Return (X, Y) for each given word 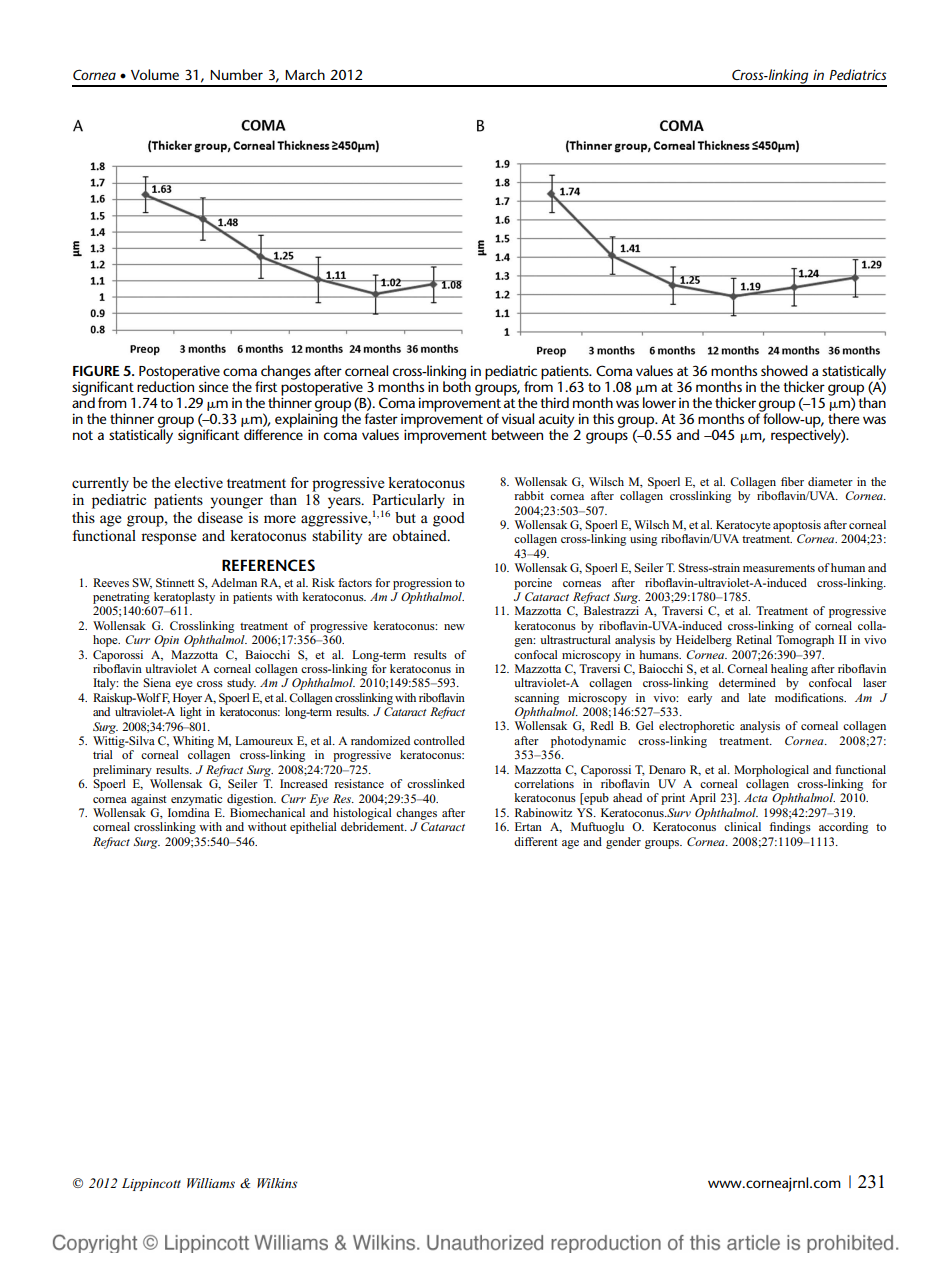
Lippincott (151, 1184)
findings (790, 828)
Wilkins (277, 1183)
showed (784, 370)
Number (236, 74)
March (305, 74)
